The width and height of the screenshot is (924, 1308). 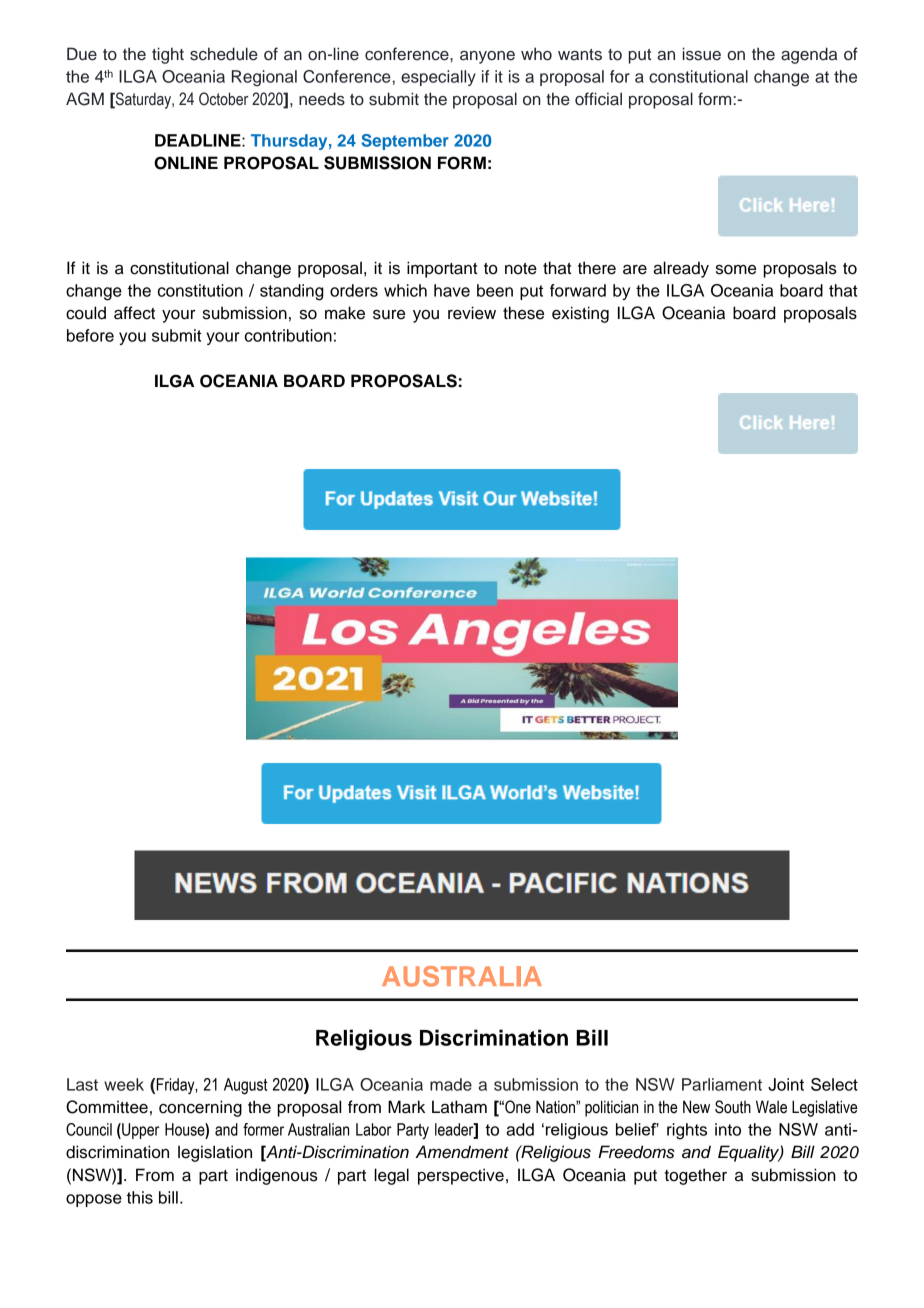 I want to click on Parliament, so click(x=722, y=1084).
